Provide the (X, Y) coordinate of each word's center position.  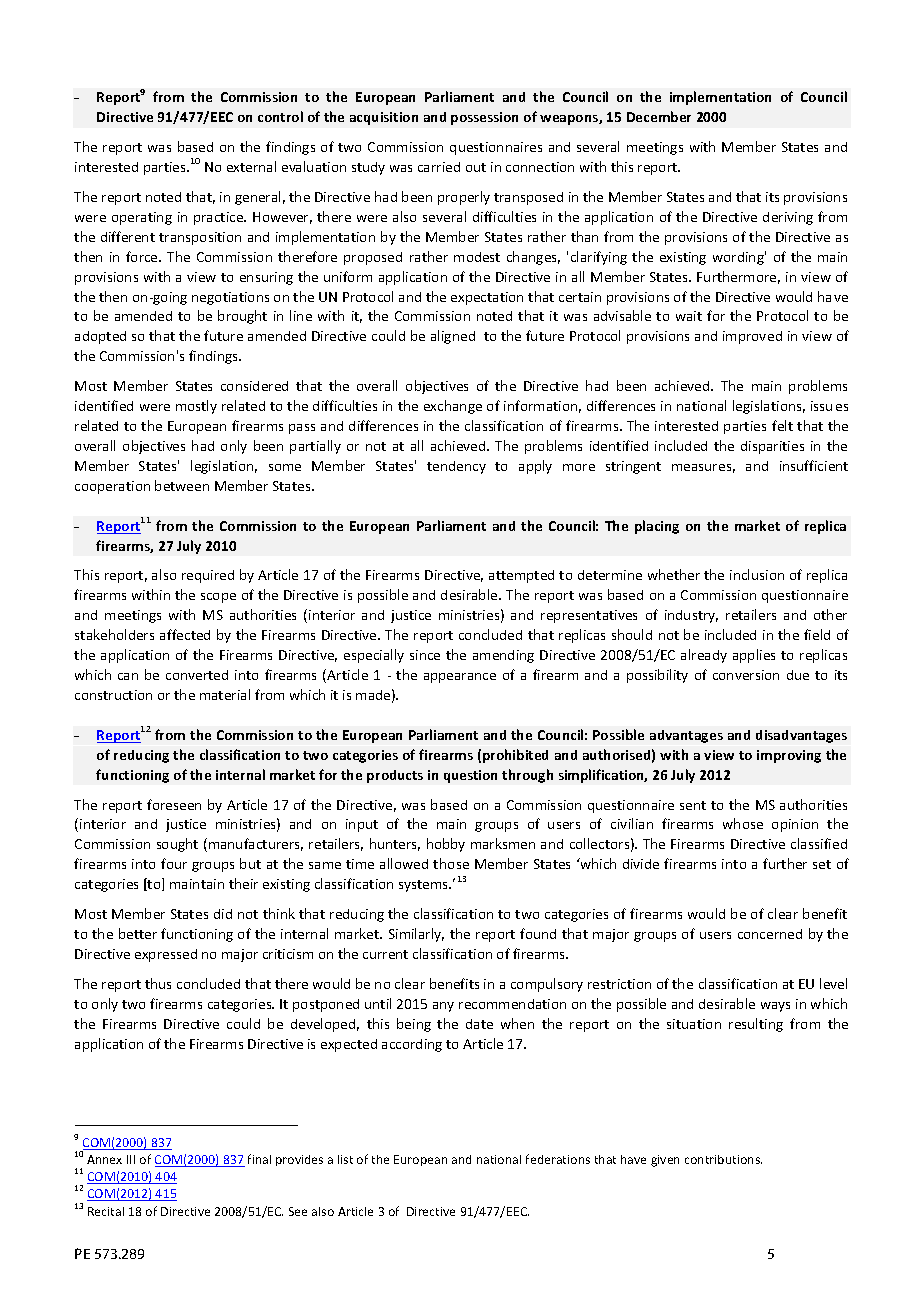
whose (743, 823)
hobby (446, 845)
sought (177, 845)
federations (558, 1159)
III (131, 1159)
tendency (456, 467)
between (182, 485)
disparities (772, 447)
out (476, 167)
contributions (723, 1159)
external (251, 166)
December (659, 116)
